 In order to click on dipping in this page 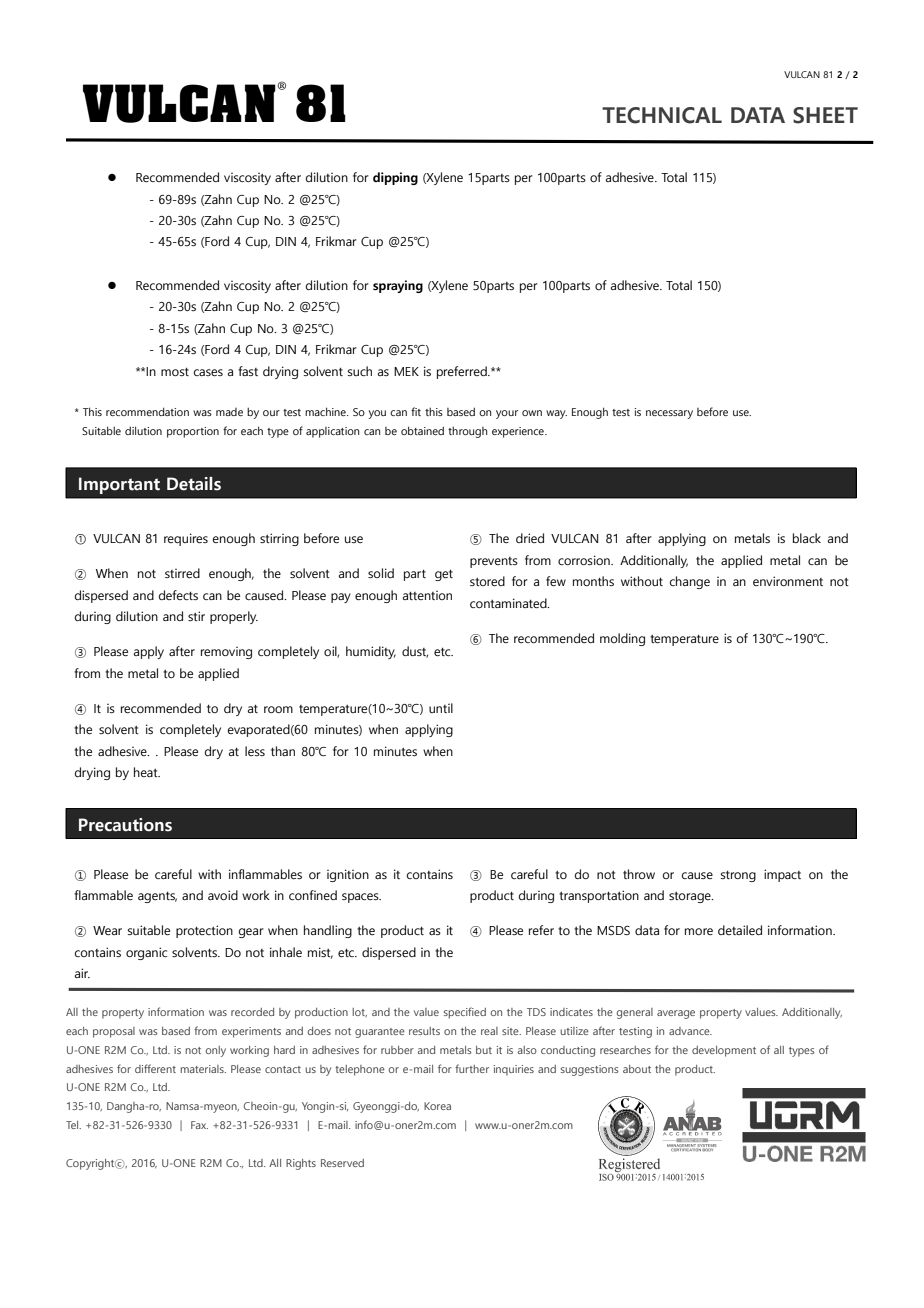, I will do `click(395, 178)`.
